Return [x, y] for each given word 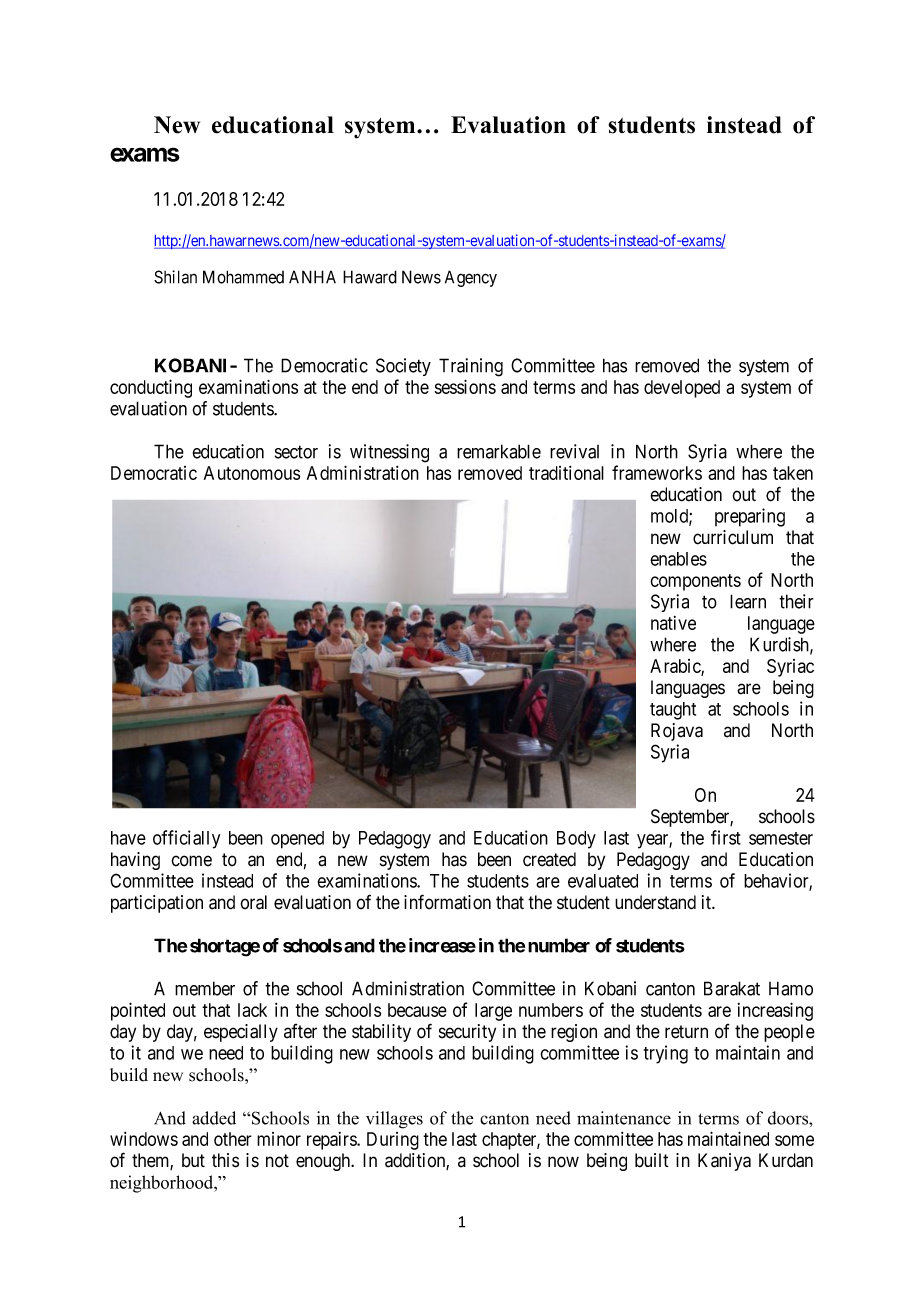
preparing [750, 517]
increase [442, 945]
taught [673, 711]
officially [186, 839]
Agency [471, 278]
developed [682, 389]
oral [253, 902]
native [673, 623]
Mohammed [243, 277]
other [233, 1139]
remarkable [499, 451]
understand [655, 902]
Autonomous [252, 473]
